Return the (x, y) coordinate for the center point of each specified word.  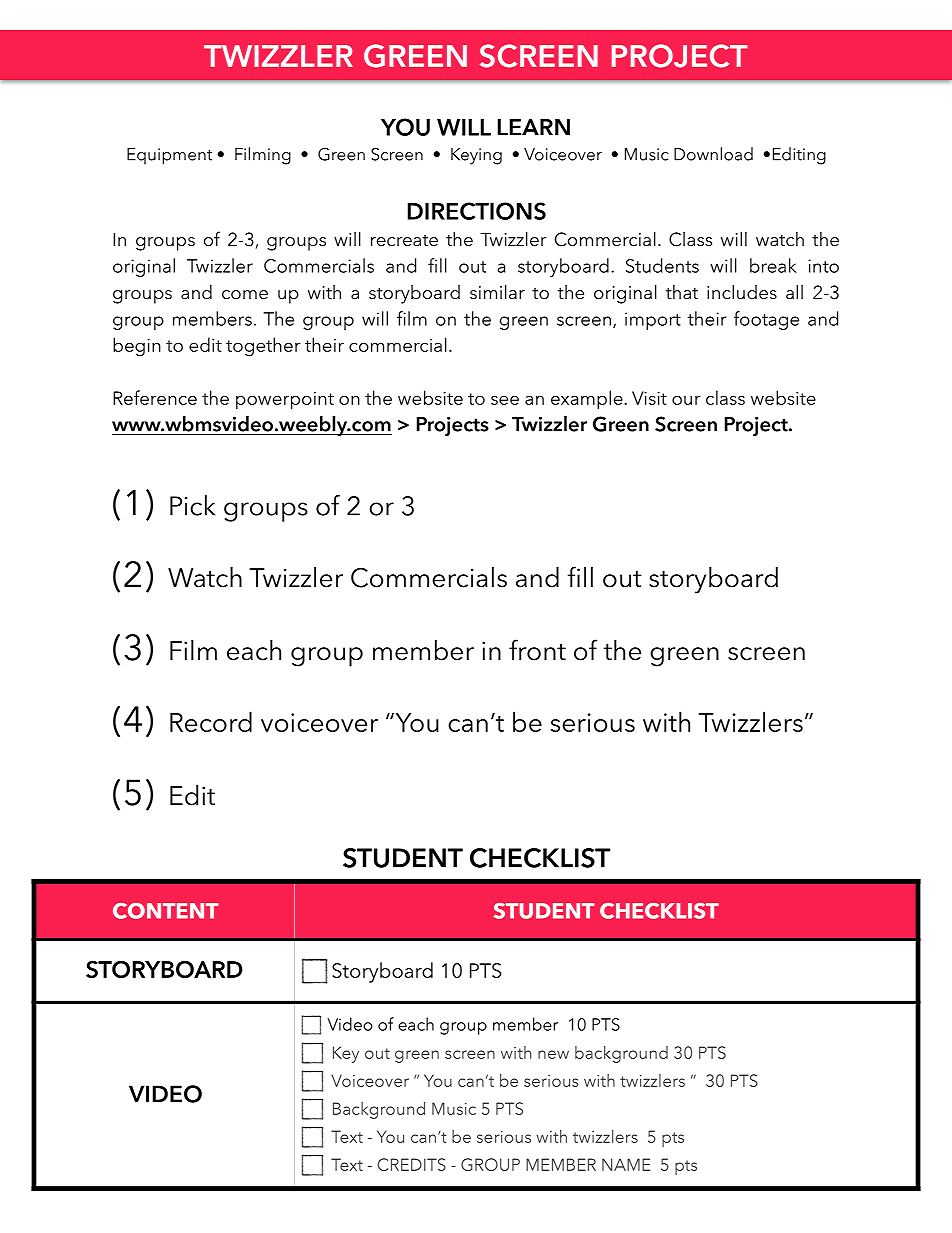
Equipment (169, 156)
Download (713, 154)
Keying (476, 156)
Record (211, 721)
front (537, 650)
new (553, 1054)
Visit (649, 398)
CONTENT (165, 911)
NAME (626, 1164)
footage (766, 320)
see (505, 400)
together (263, 347)
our (686, 400)
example (588, 400)
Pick (192, 505)
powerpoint (285, 401)
